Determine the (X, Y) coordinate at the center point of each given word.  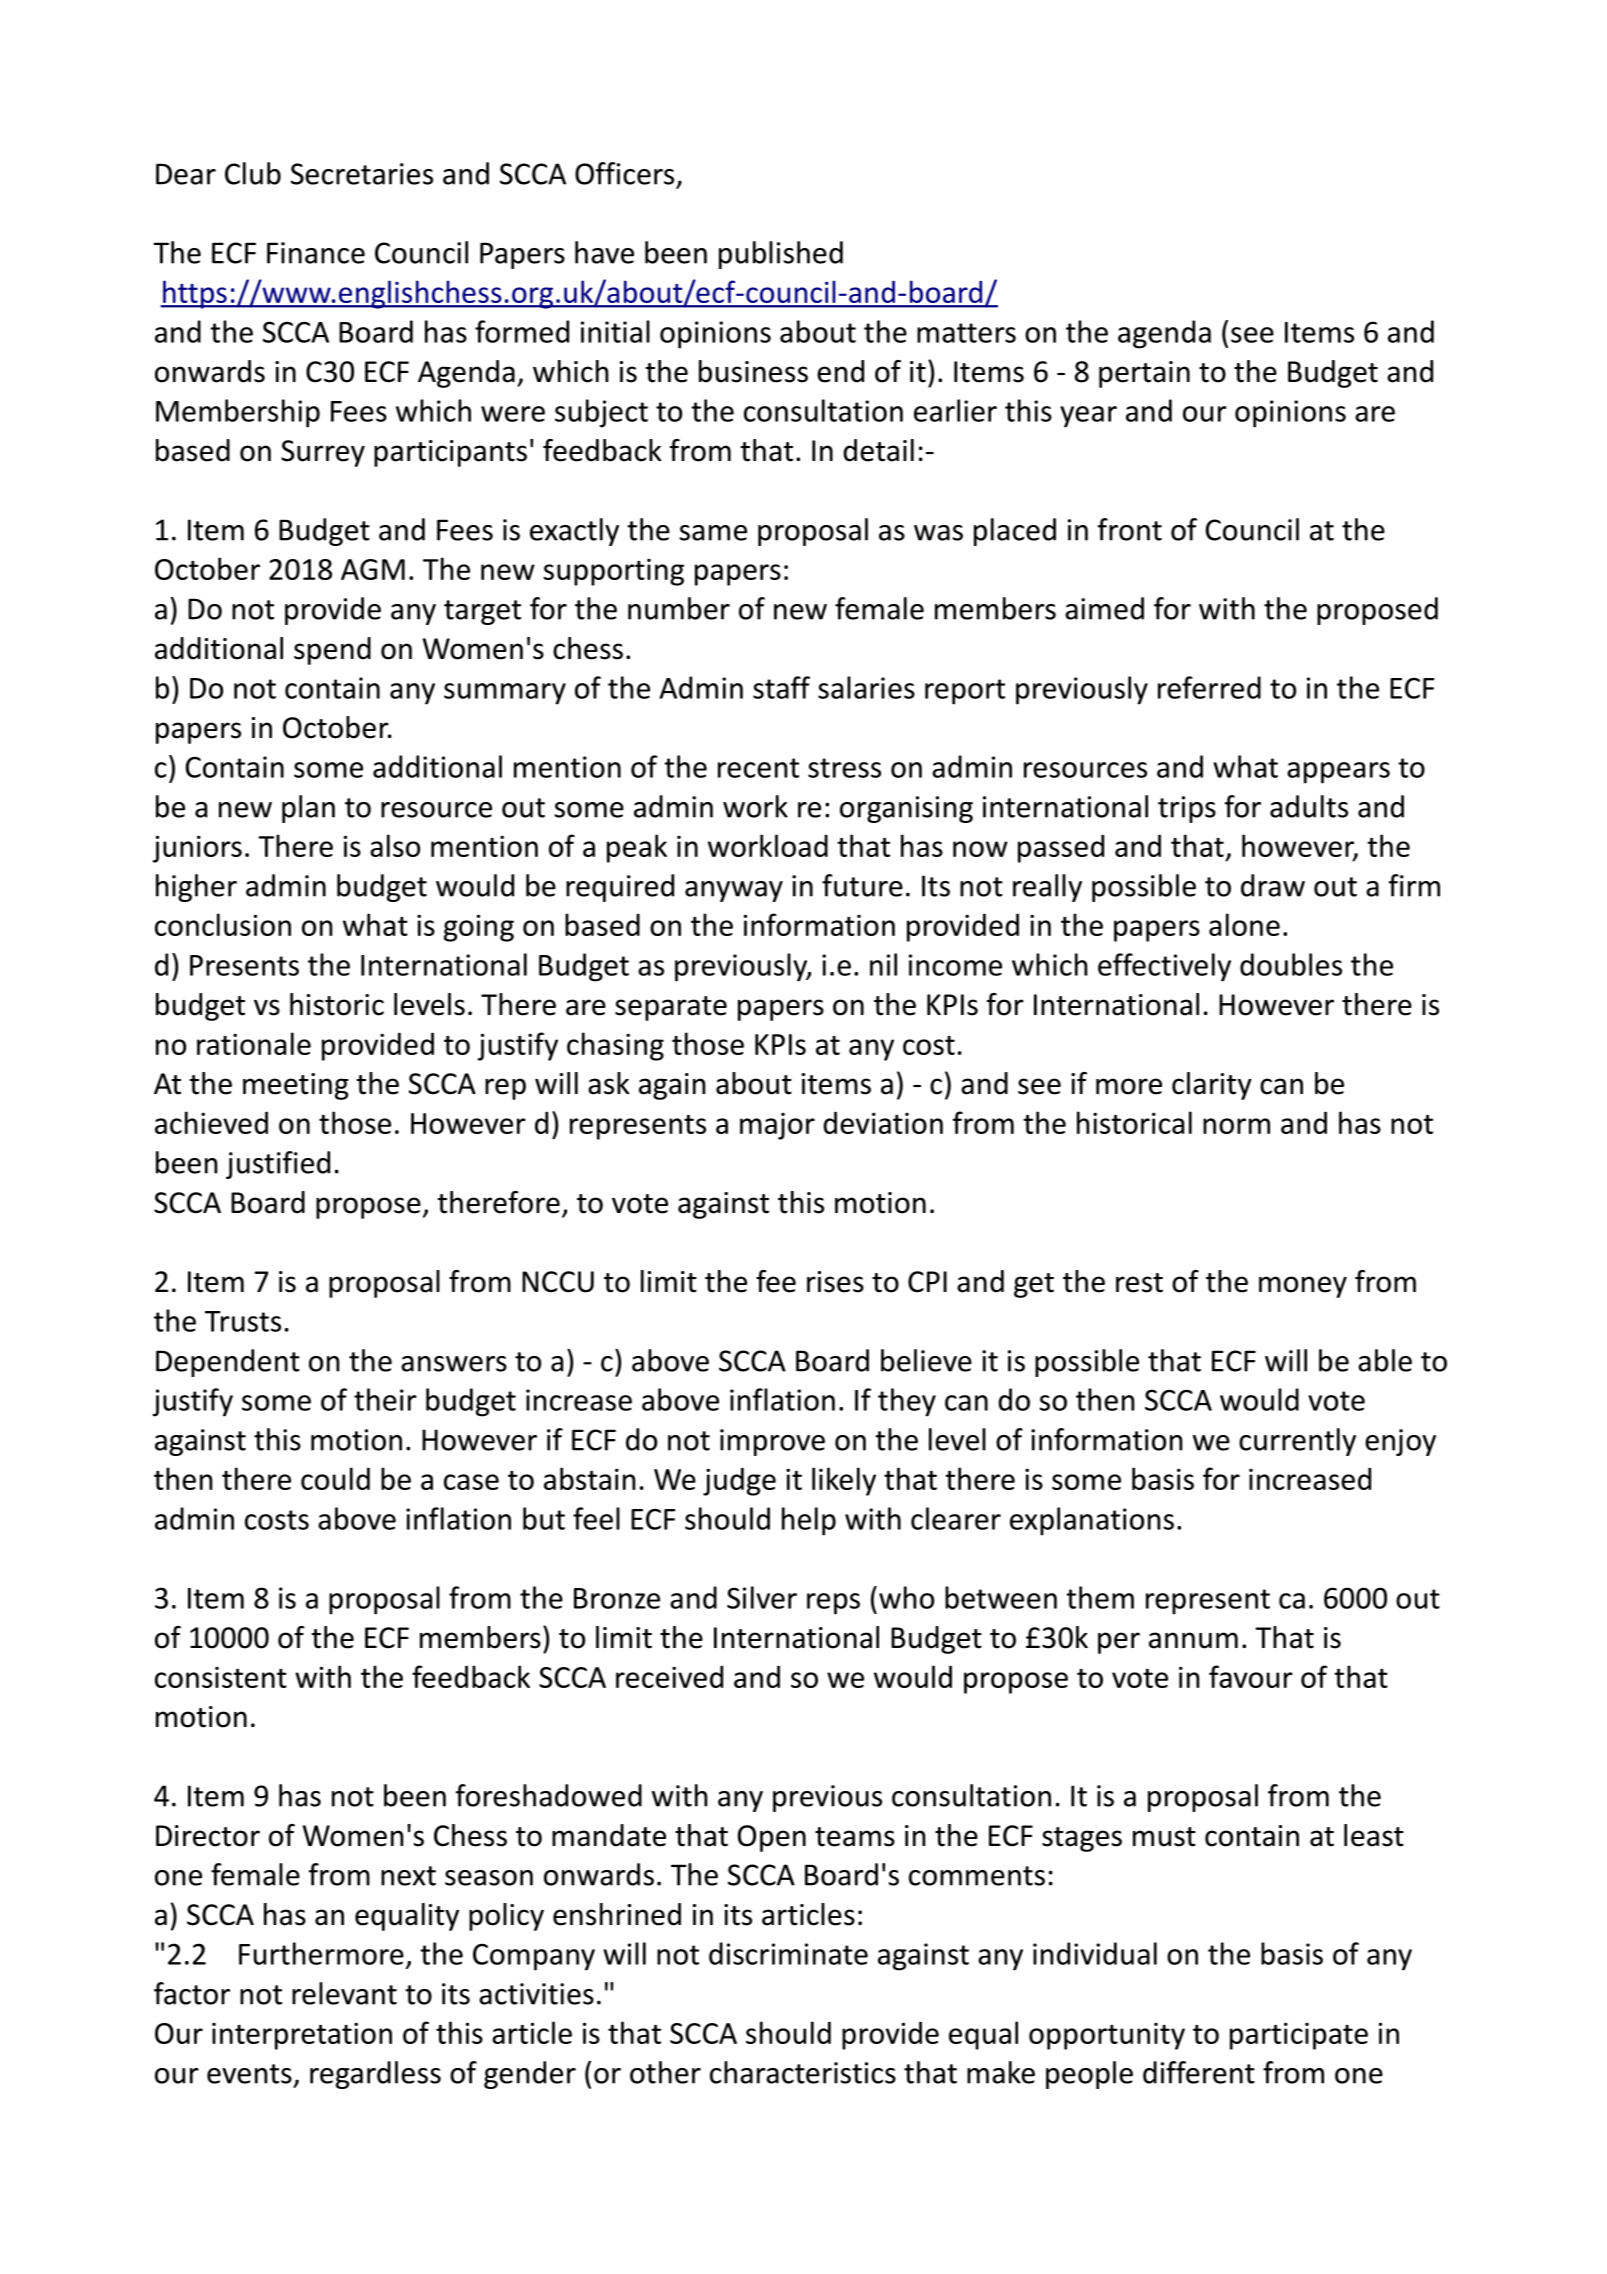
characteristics (803, 2072)
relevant (344, 1993)
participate (1299, 2036)
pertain (1144, 374)
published (781, 255)
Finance (316, 253)
